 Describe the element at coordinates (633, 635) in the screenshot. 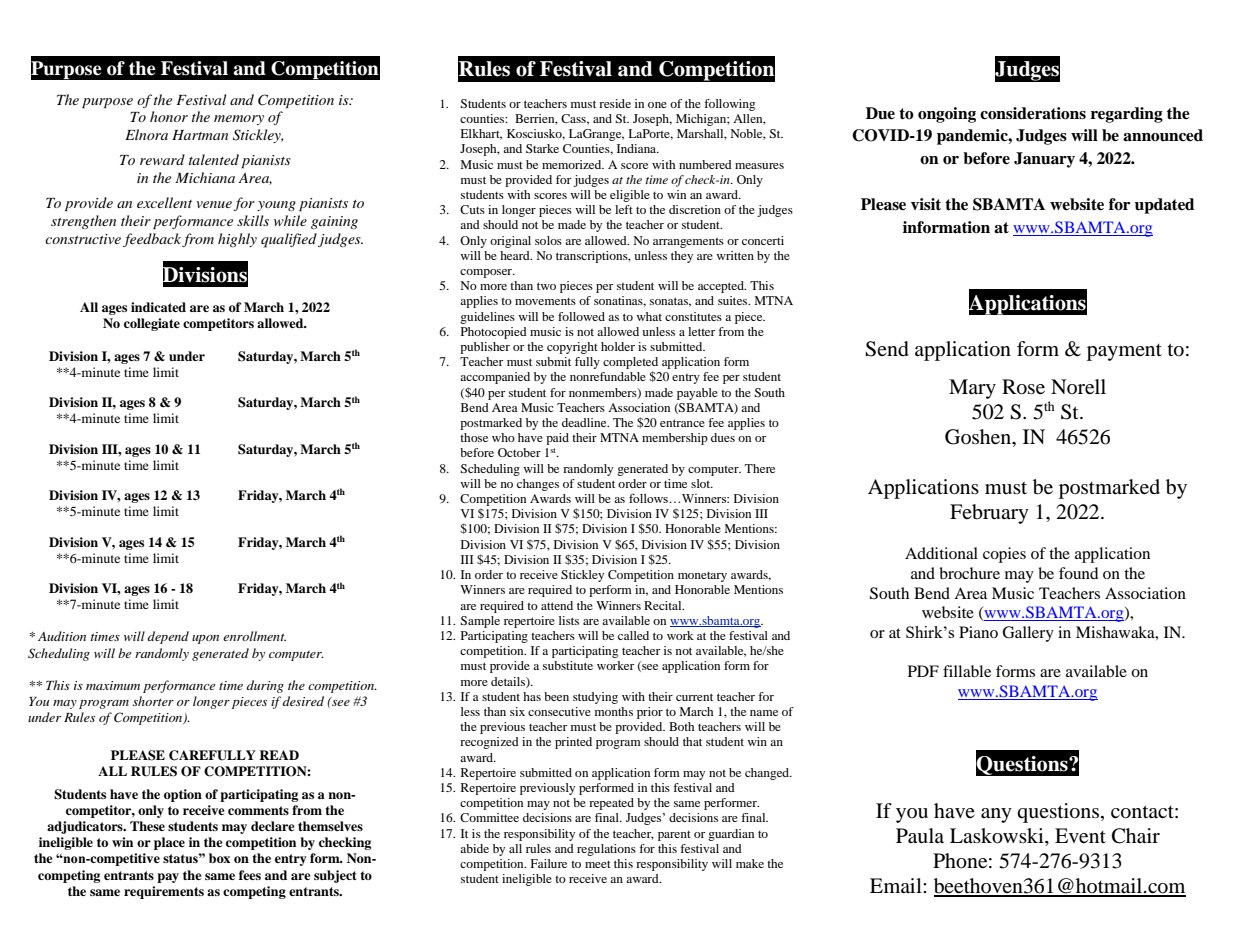

I see `called` at that location.
